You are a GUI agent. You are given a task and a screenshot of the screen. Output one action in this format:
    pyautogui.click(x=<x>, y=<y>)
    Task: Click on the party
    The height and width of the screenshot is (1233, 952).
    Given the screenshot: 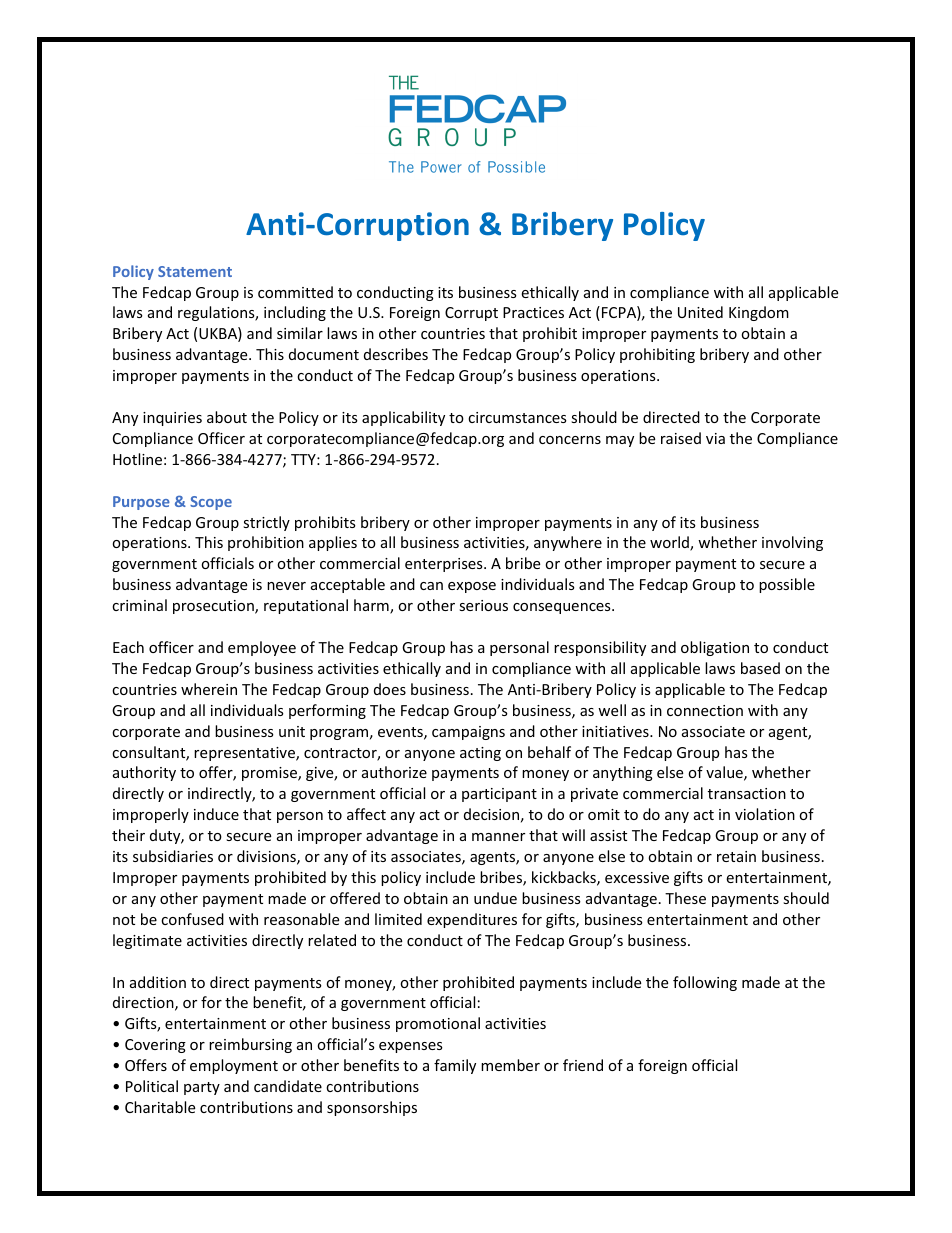 What is the action you would take?
    pyautogui.click(x=202, y=1088)
